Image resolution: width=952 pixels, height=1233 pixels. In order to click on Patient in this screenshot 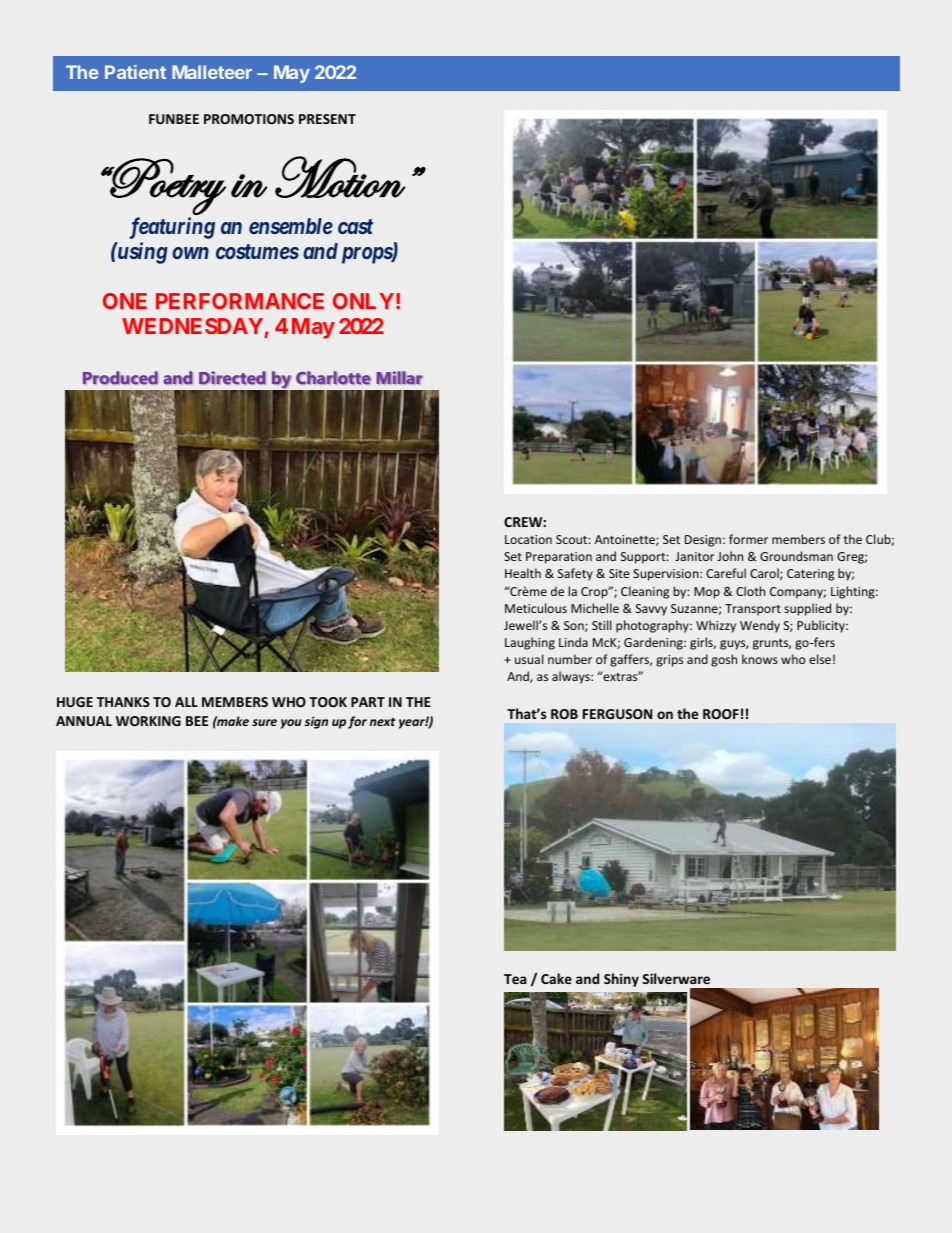, I will do `click(135, 72)`.
